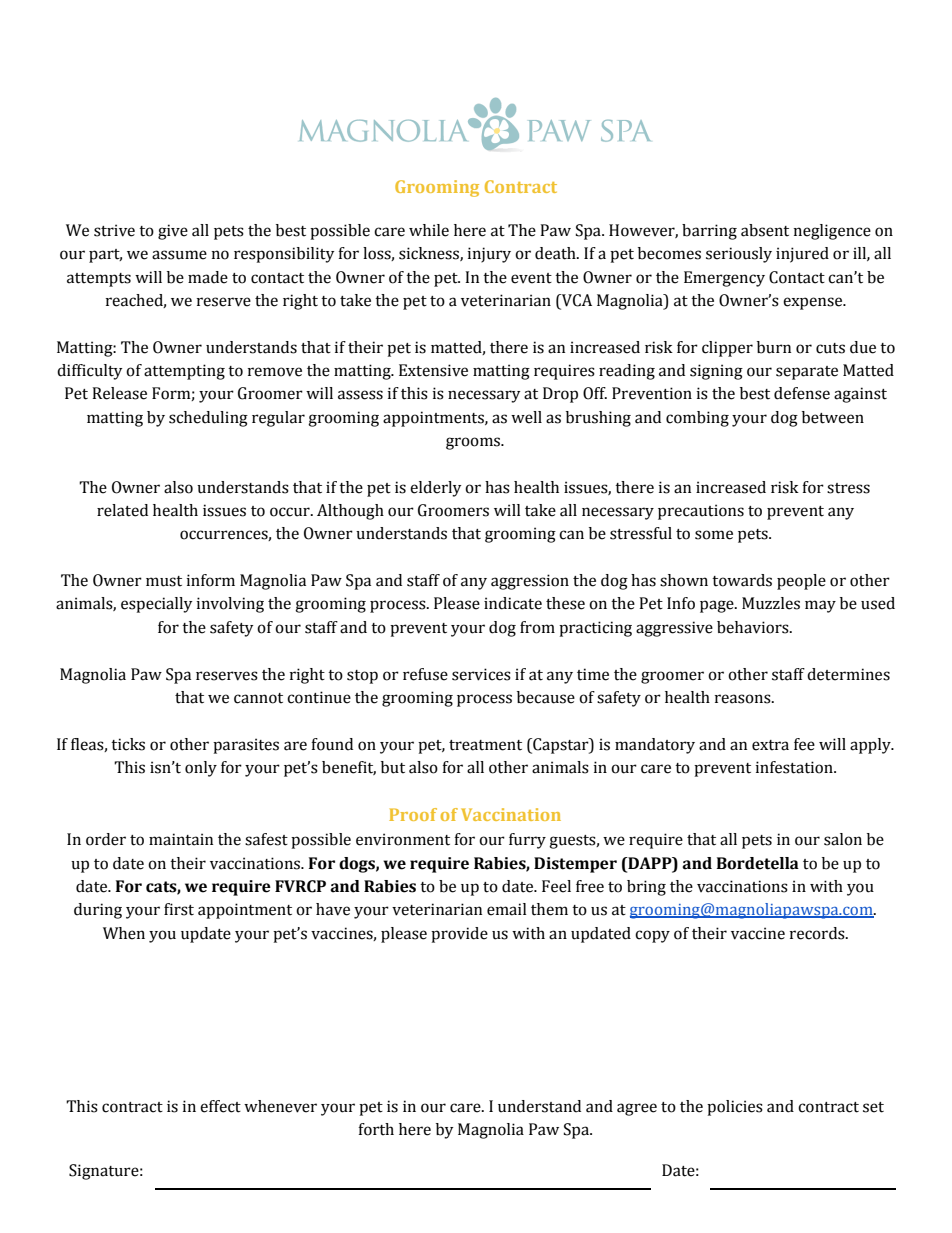 Image resolution: width=952 pixels, height=1233 pixels. What do you see at coordinates (530, 582) in the screenshot?
I see `aggression` at bounding box center [530, 582].
